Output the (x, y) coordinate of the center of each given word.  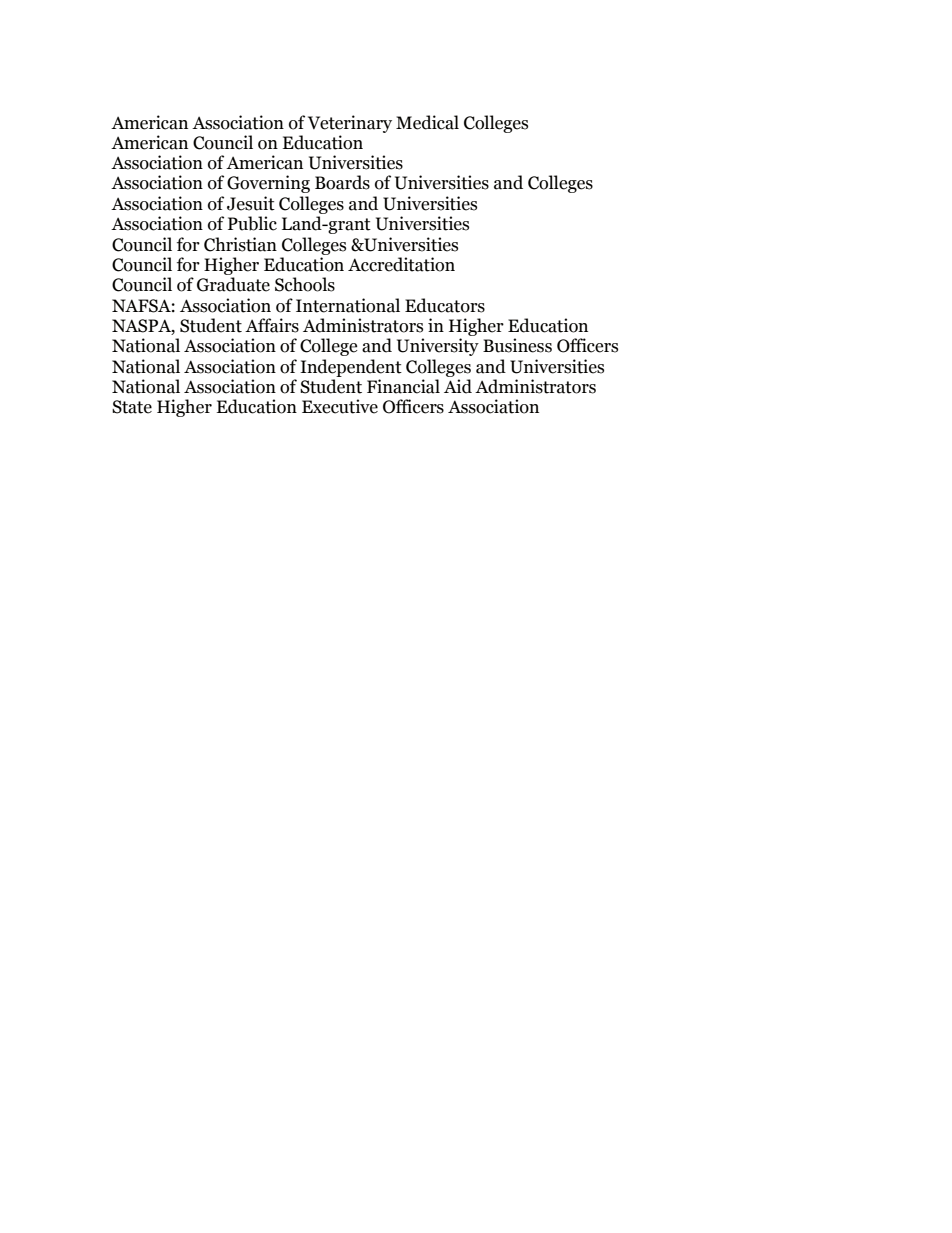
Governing (268, 184)
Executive (340, 406)
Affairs (272, 325)
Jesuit (251, 203)
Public (252, 223)
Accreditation (401, 264)
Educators (445, 305)
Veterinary (350, 124)
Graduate (233, 284)
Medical (427, 122)
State (132, 407)
